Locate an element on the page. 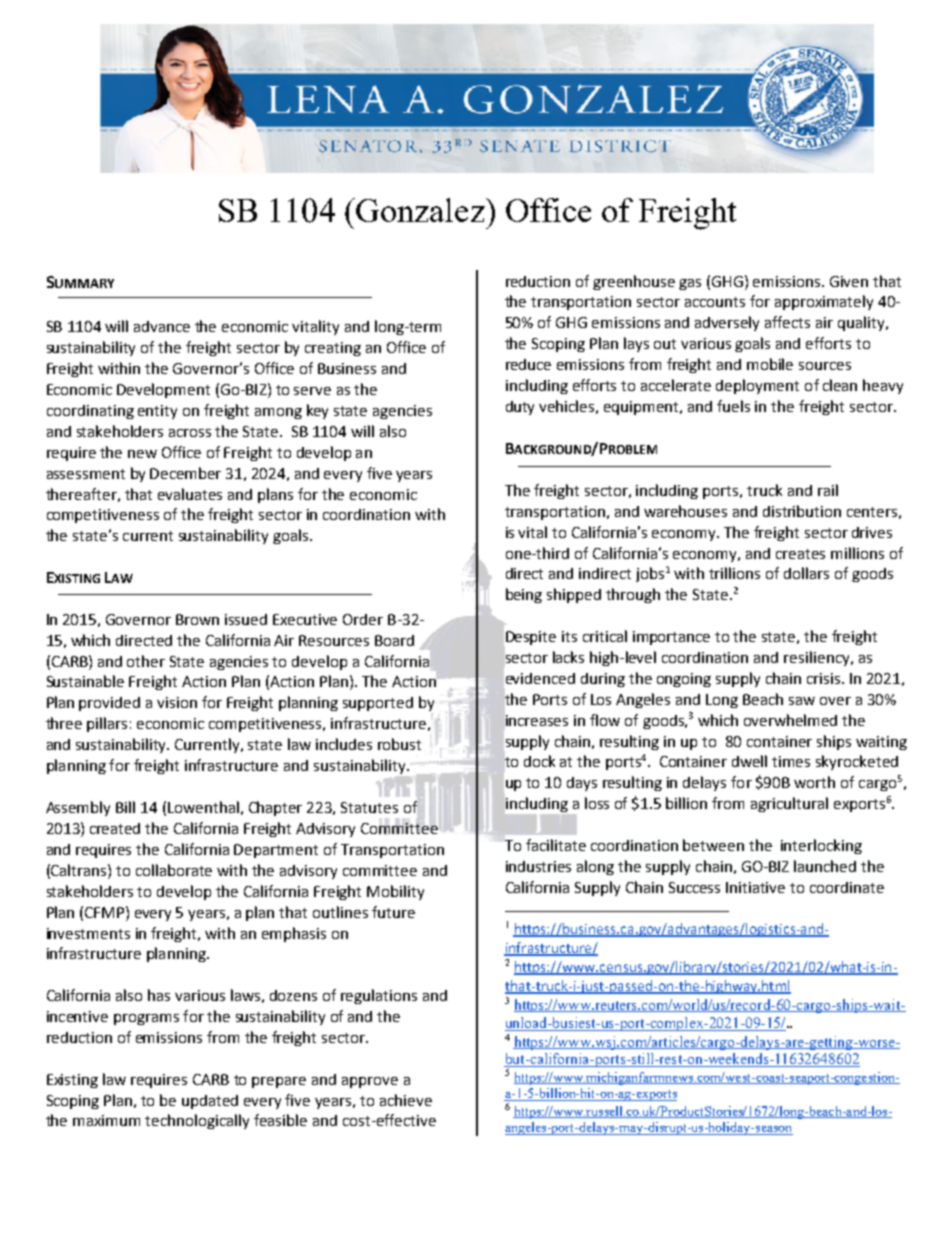 The height and width of the image is (1233, 952). Gonzalez is located at coordinates (420, 210).
